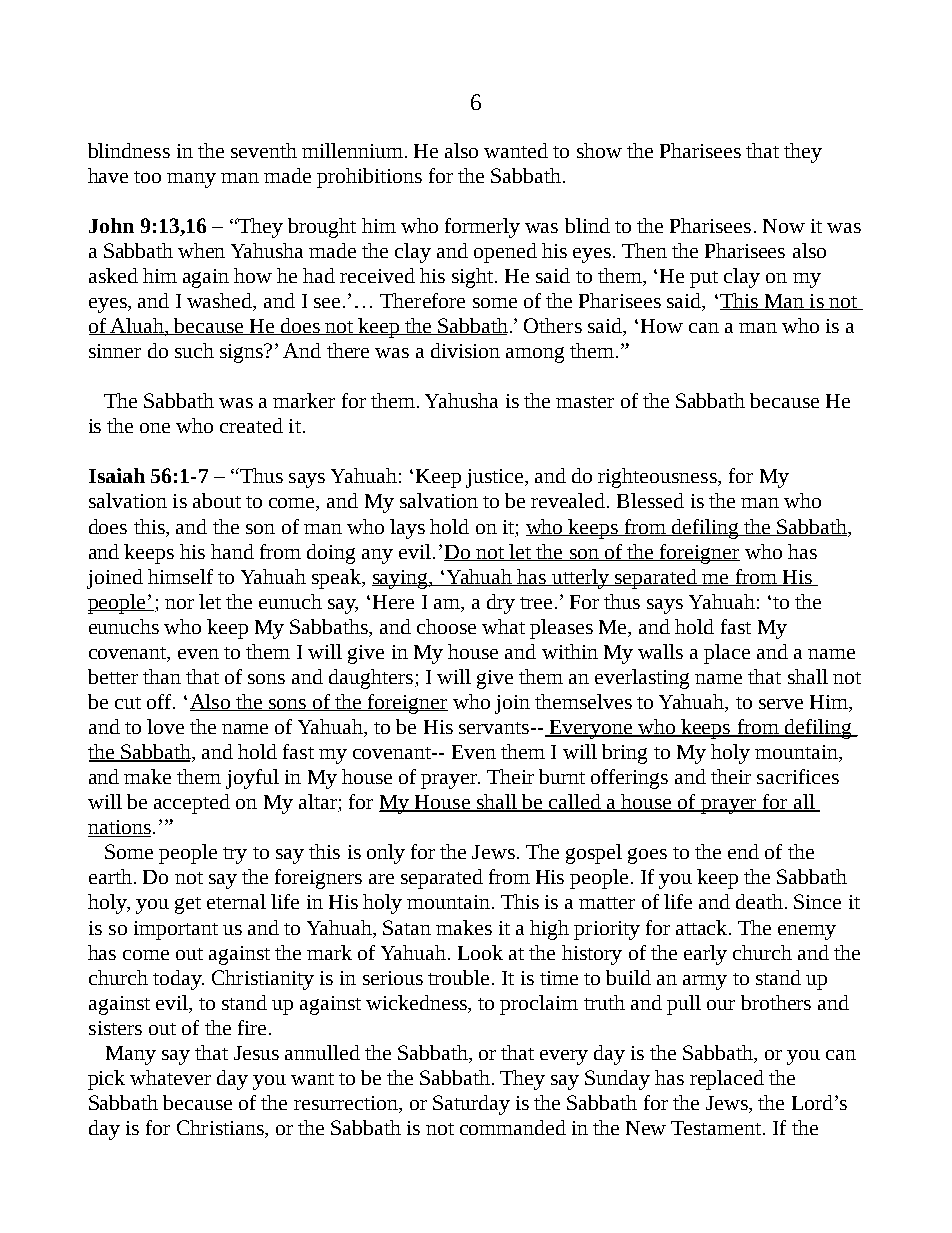  What do you see at coordinates (798, 776) in the screenshot?
I see `sacrifices` at bounding box center [798, 776].
